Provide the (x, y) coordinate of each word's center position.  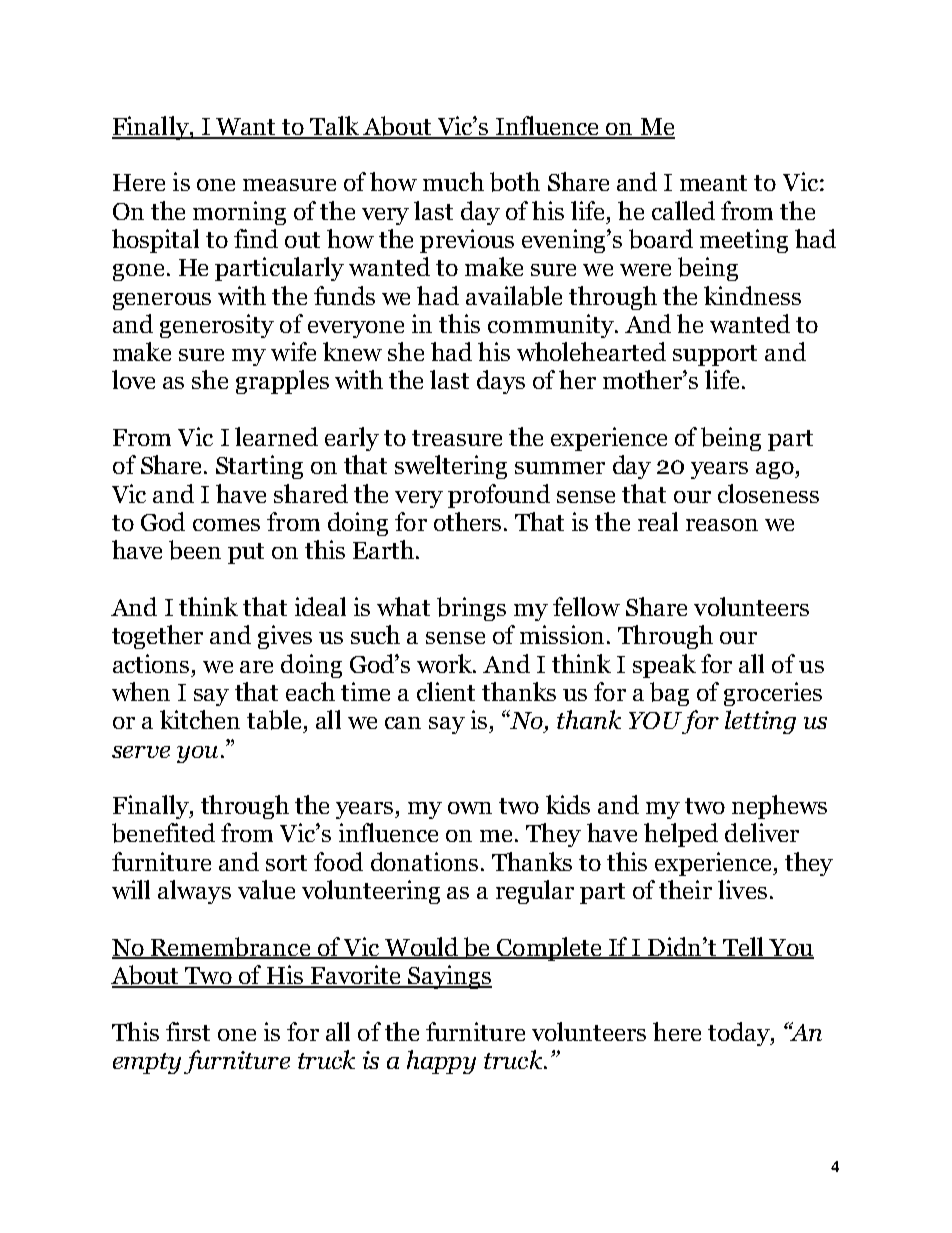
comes (226, 525)
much (453, 181)
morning (239, 213)
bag (669, 694)
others (467, 521)
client (446, 691)
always (194, 892)
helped (681, 835)
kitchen (200, 719)
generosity (217, 326)
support (715, 355)
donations (424, 861)
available (514, 296)
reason (722, 525)
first (188, 1031)
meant (713, 183)
